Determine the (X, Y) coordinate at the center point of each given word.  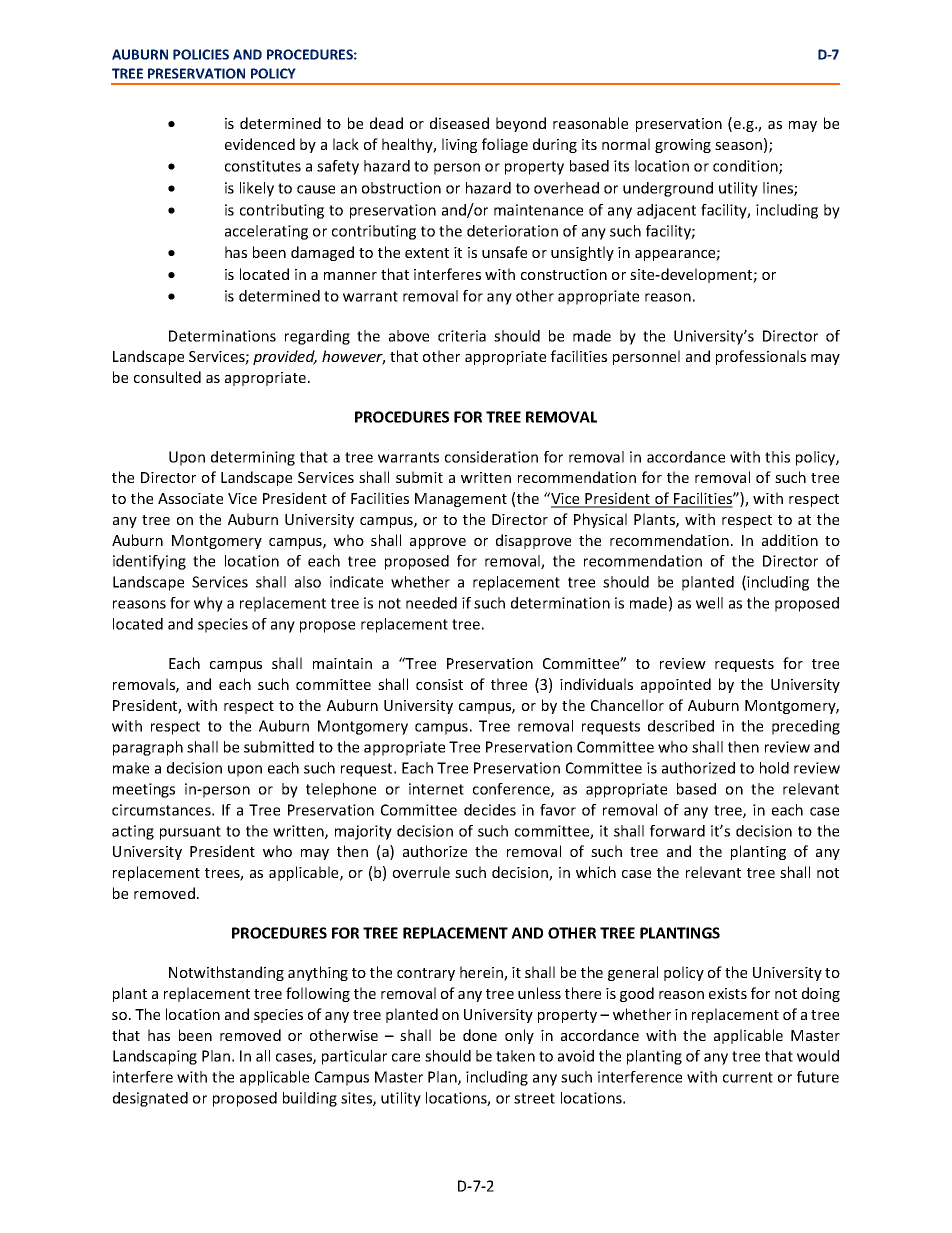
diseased (459, 123)
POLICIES (201, 54)
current (748, 1077)
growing (683, 146)
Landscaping (155, 1057)
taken (515, 1056)
